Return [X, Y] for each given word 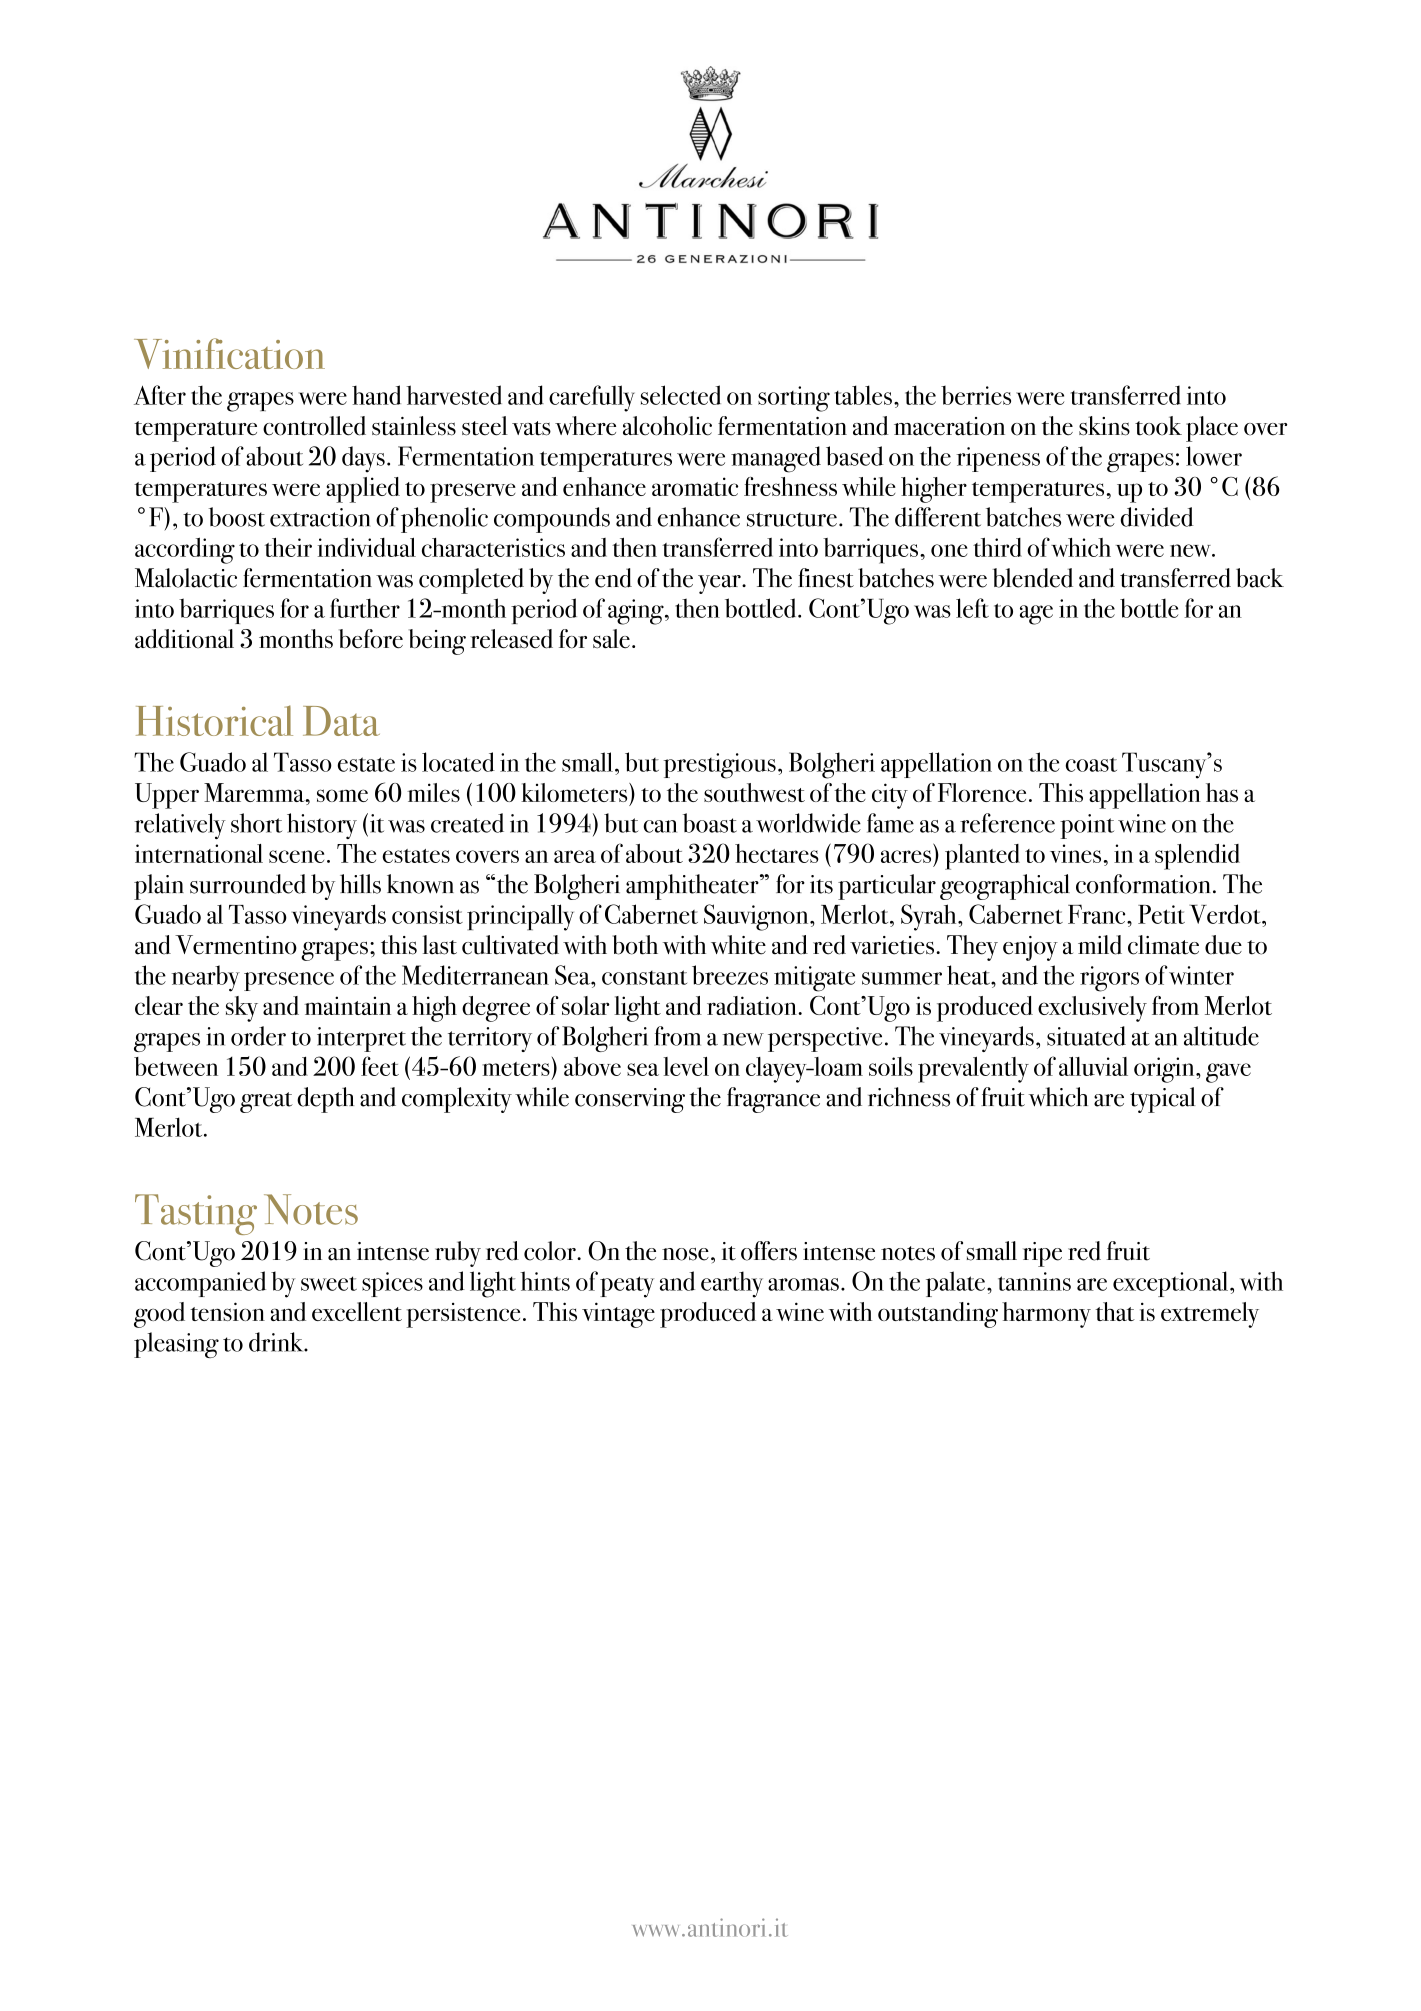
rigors [1109, 979]
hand [376, 395]
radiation [753, 1005]
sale [611, 639]
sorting [794, 399]
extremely [1210, 1315]
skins [1104, 426]
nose [685, 1254]
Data [341, 721]
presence [289, 981]
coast [1091, 764]
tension [227, 1311]
